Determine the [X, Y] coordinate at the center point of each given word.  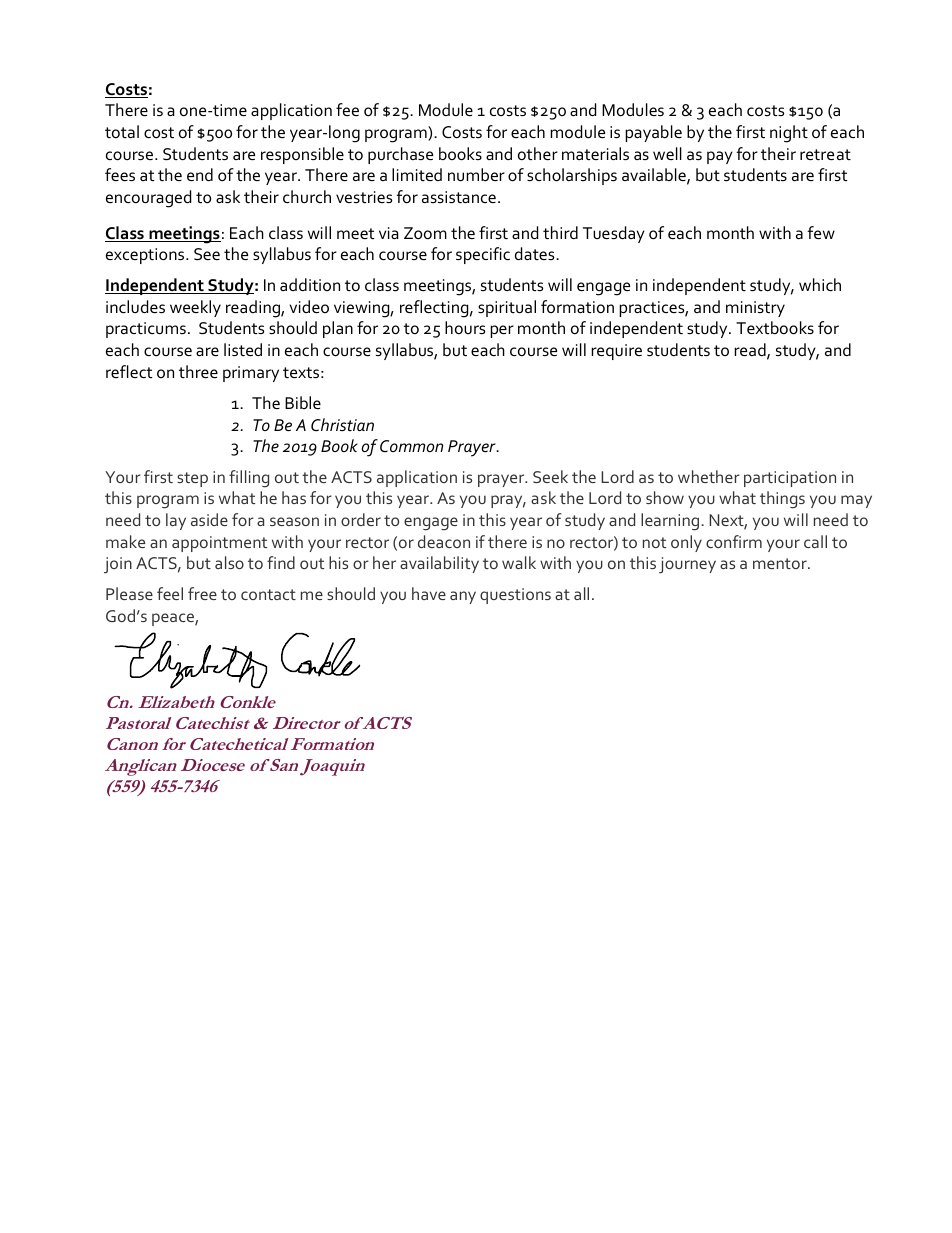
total [122, 132]
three [198, 371]
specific [483, 255]
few [821, 233]
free [202, 593]
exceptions [146, 256]
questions [515, 596]
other [538, 153]
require [616, 352]
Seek [550, 476]
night [789, 134]
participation [790, 479]
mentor [781, 563]
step [192, 479]
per [502, 331]
